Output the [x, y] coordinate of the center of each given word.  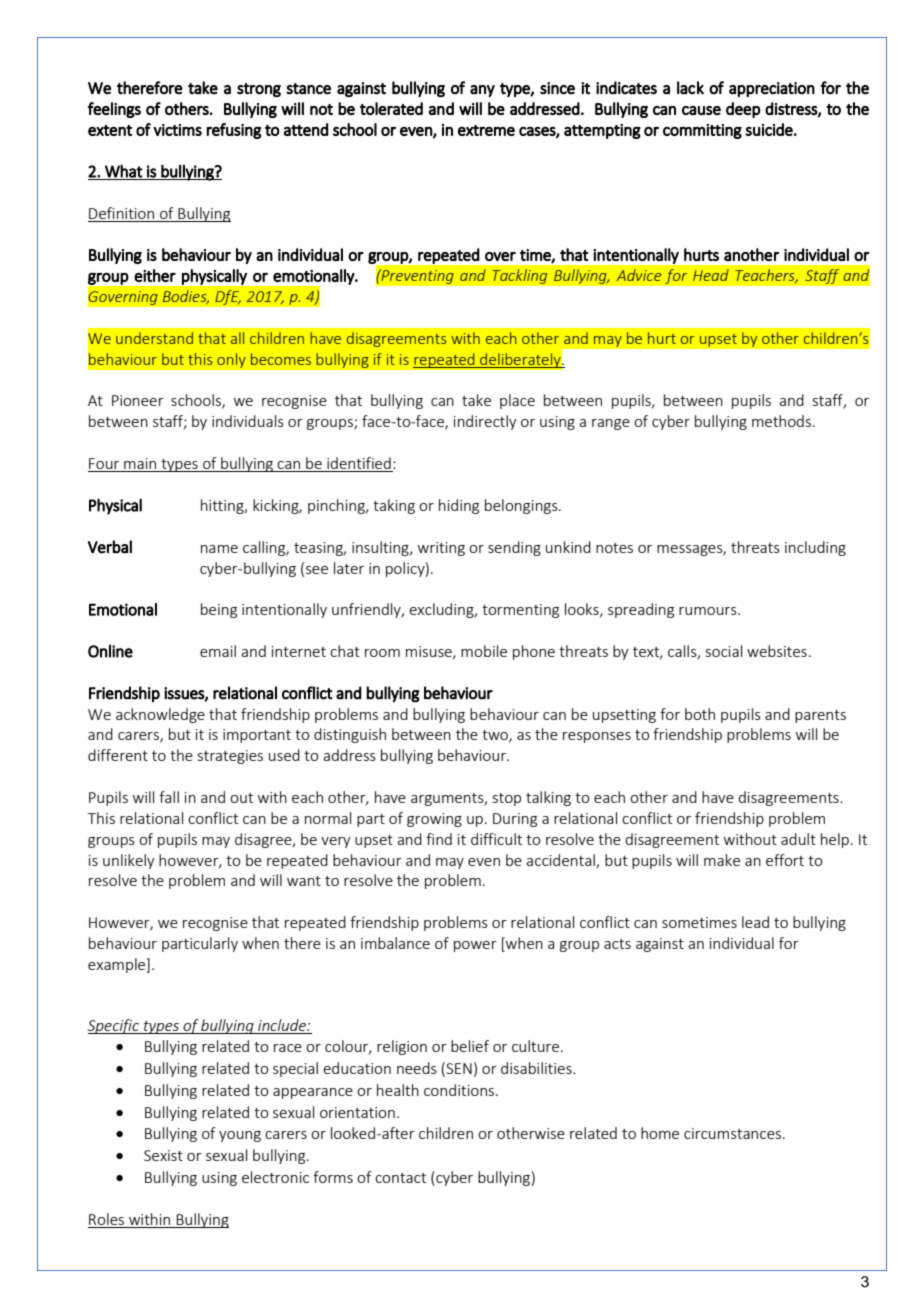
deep [743, 110]
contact [400, 1178]
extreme [486, 130]
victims [177, 130]
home [660, 1133]
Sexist [163, 1155]
